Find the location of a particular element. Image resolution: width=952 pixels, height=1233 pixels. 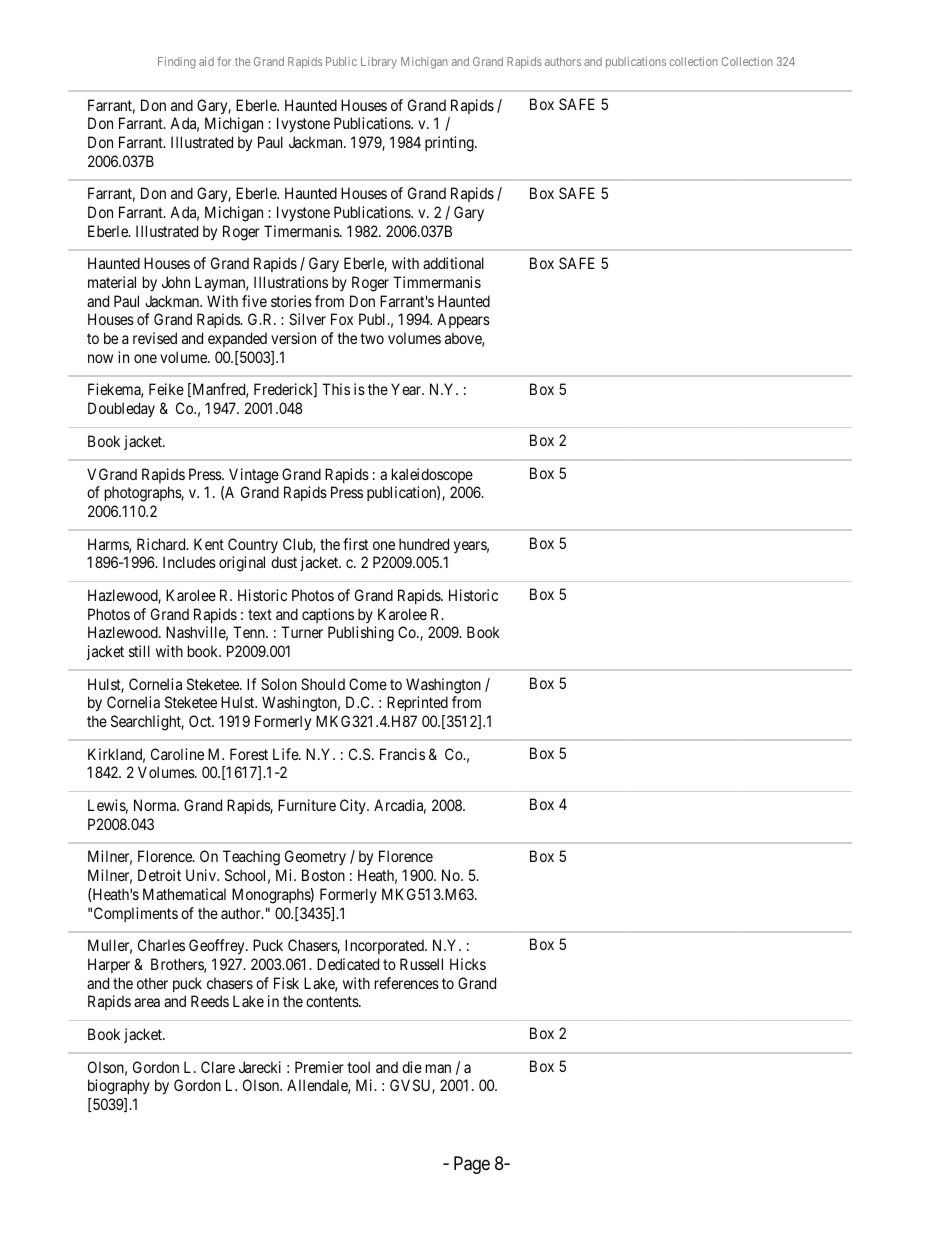

Richard is located at coordinates (162, 544).
